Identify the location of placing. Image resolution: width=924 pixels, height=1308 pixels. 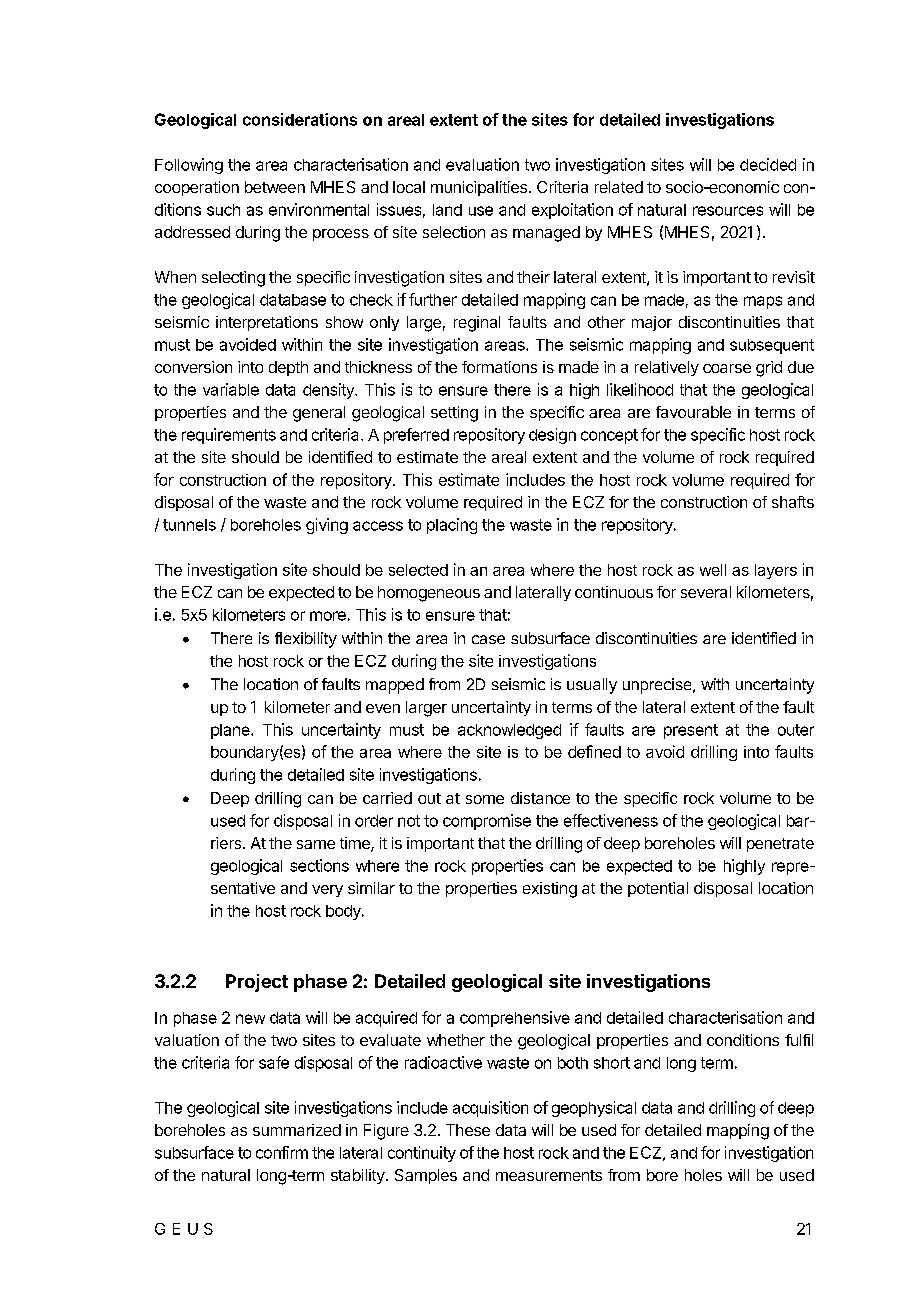
(452, 526).
